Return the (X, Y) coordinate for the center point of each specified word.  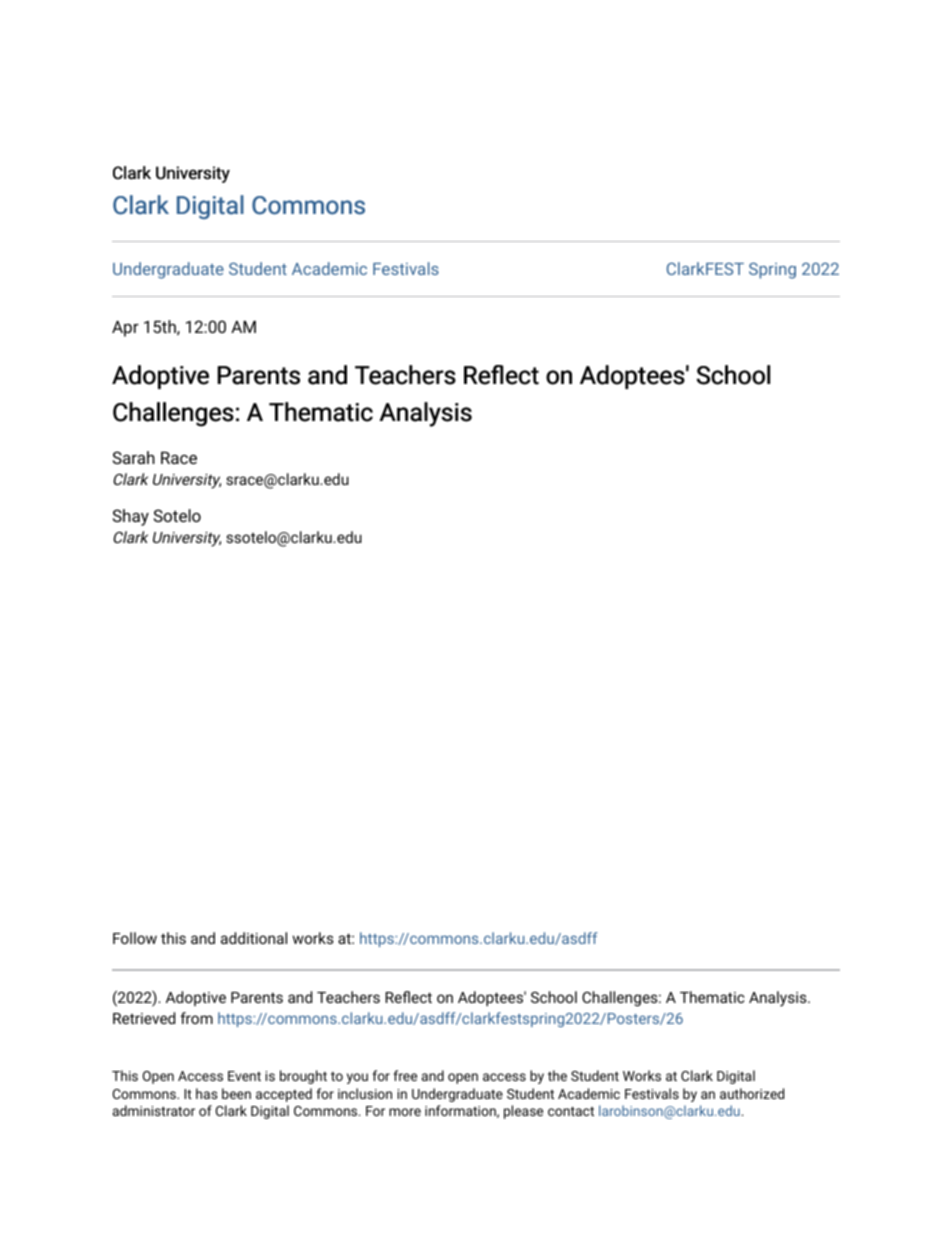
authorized (752, 1093)
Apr (125, 329)
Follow (135, 938)
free (405, 1075)
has (207, 1093)
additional (254, 938)
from (196, 1018)
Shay (131, 517)
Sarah (134, 457)
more (405, 1112)
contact (571, 1111)
